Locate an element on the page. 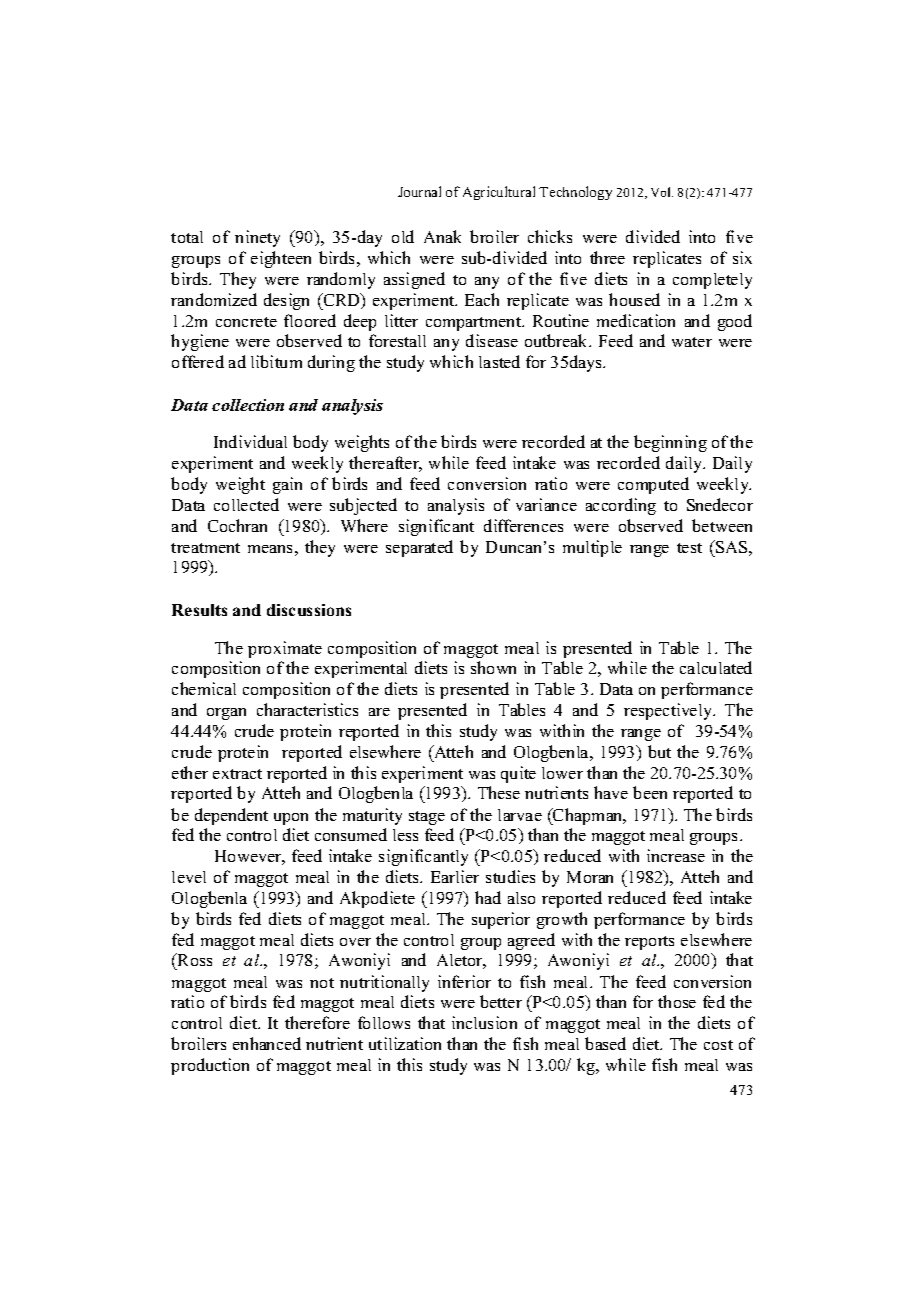  Anak is located at coordinates (442, 236).
